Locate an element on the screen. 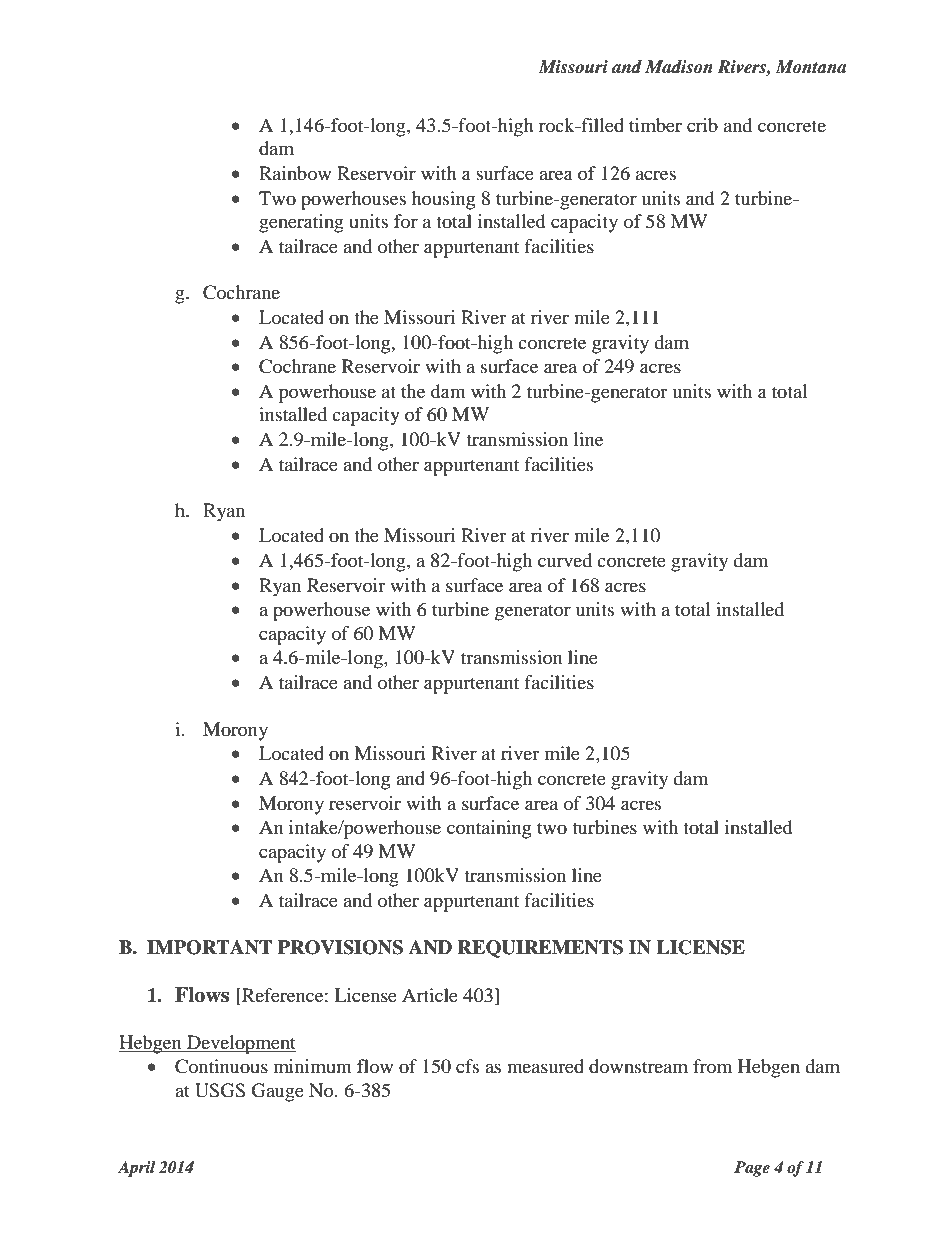 The height and width of the screenshot is (1233, 952). REQUIREMENTS is located at coordinates (540, 949).
